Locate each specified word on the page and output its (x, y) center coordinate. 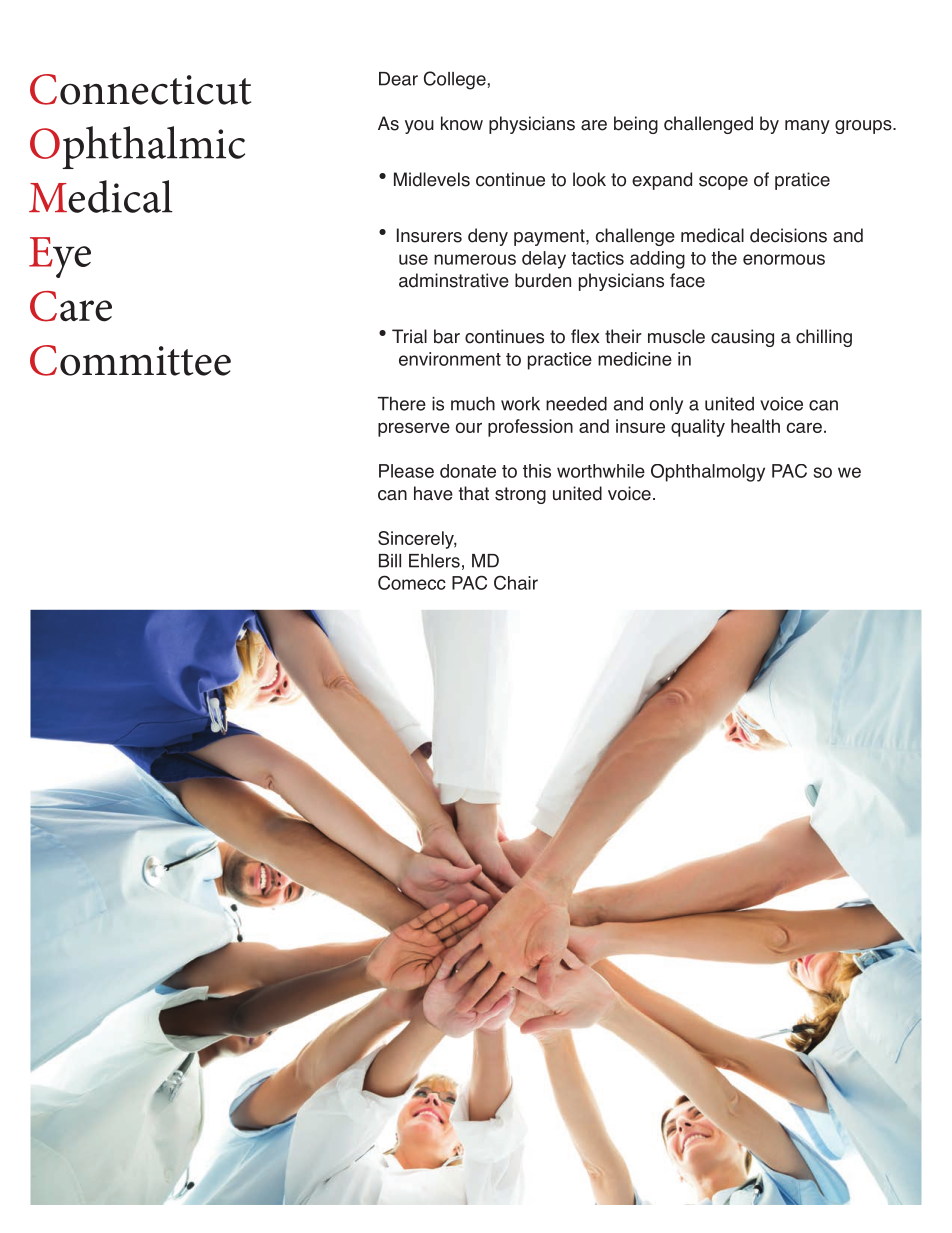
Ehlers (434, 561)
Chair (516, 582)
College (455, 80)
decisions (788, 235)
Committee (130, 360)
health (755, 426)
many (807, 127)
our (469, 427)
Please (406, 471)
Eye (60, 257)
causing (742, 338)
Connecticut (140, 89)
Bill (390, 561)
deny (488, 237)
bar (447, 336)
